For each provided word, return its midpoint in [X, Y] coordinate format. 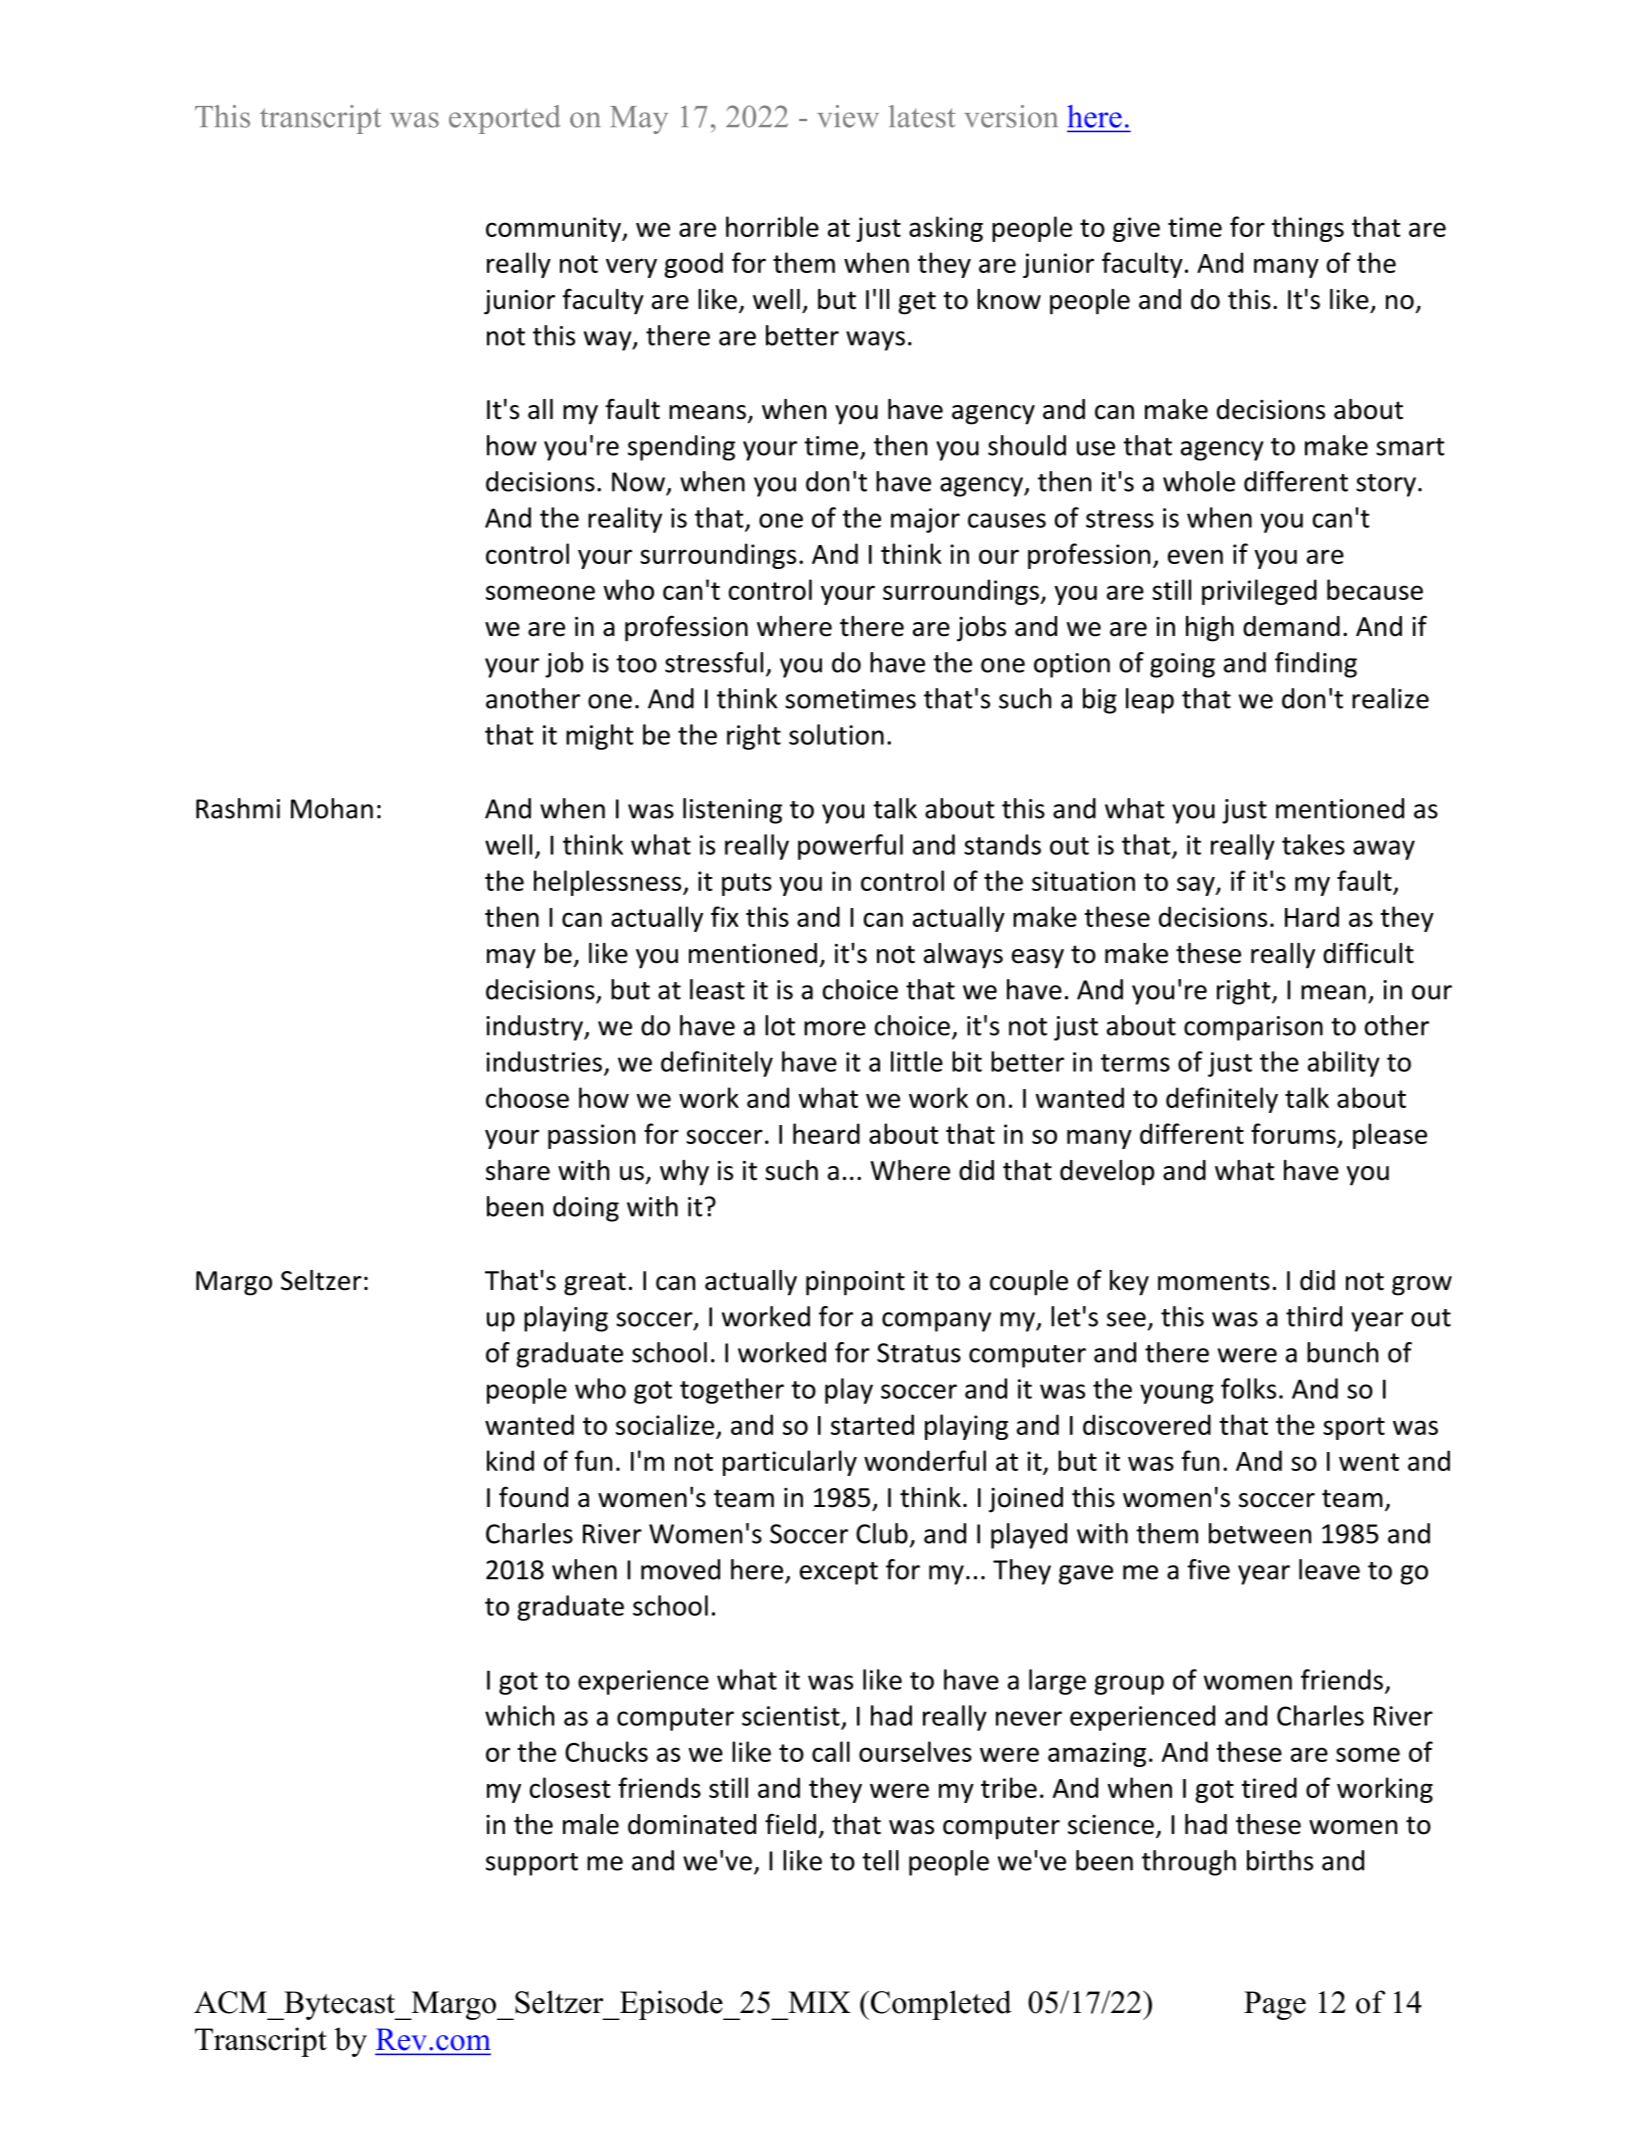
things [1308, 229]
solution [836, 734]
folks [1248, 1388]
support [532, 1864]
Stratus [919, 1353]
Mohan [332, 808]
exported [505, 119]
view [848, 116]
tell [880, 1860]
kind [510, 1460]
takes [1313, 844]
